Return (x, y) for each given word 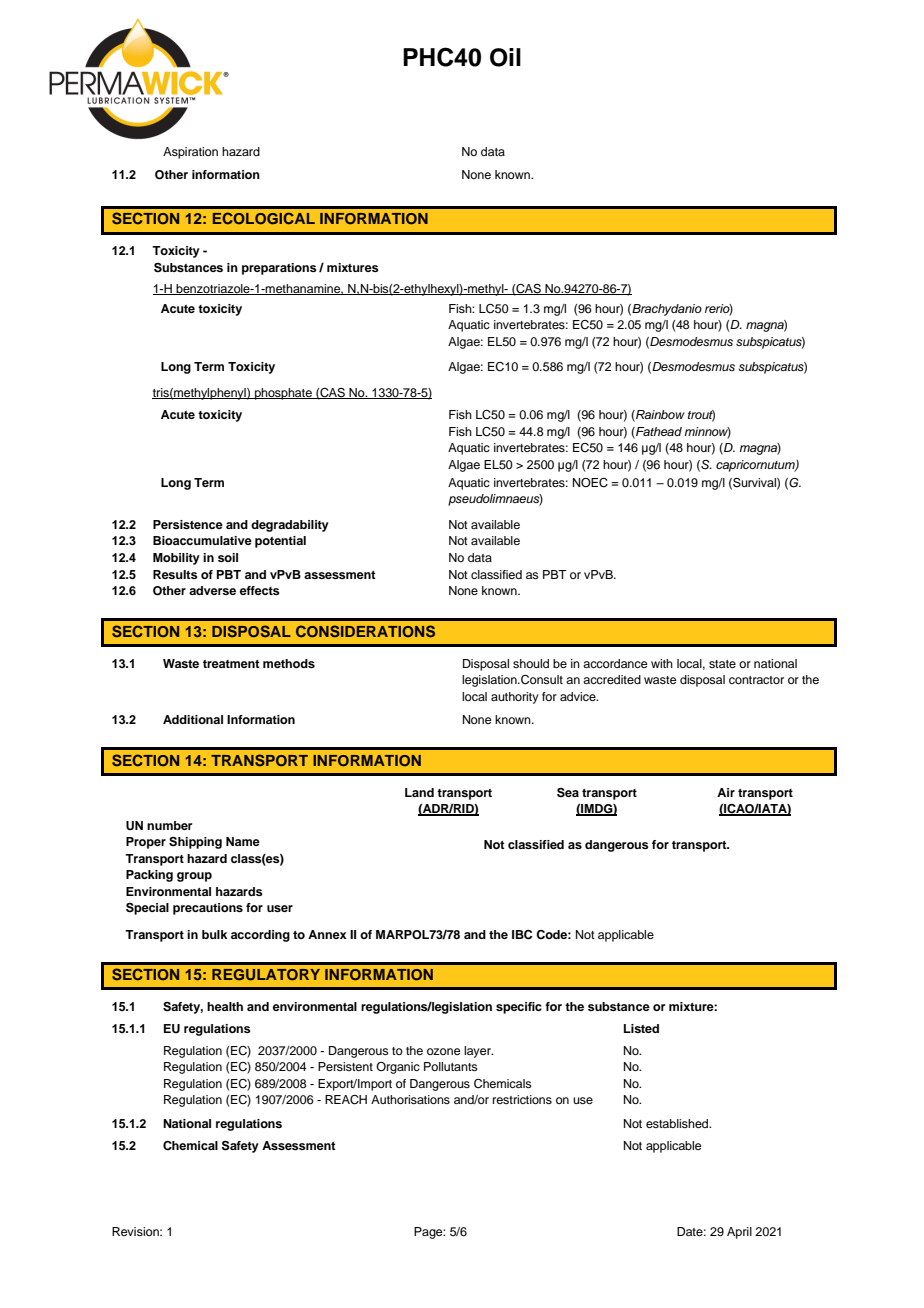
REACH (346, 1100)
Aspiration (190, 153)
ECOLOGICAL (264, 218)
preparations (279, 269)
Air (726, 792)
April (739, 1233)
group (194, 877)
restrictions (522, 1099)
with (662, 663)
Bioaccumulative (202, 540)
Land (419, 792)
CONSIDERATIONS (365, 631)
